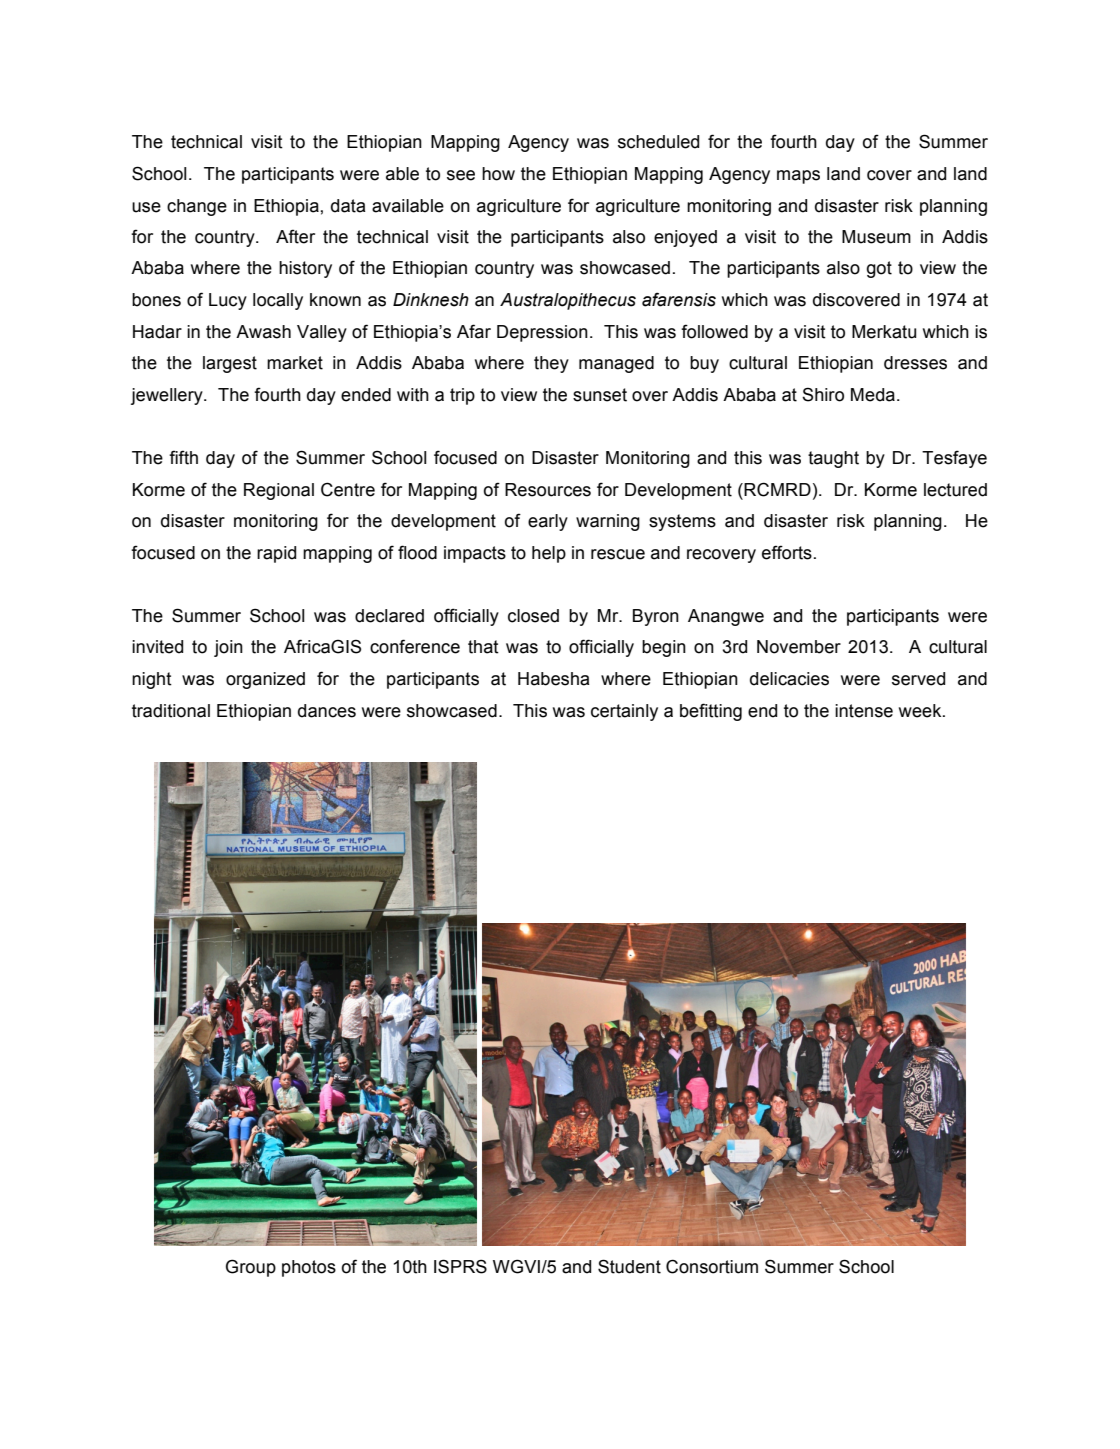 Image resolution: width=1120 pixels, height=1449 pixels. Describe the element at coordinates (787, 552) in the image. I see `efforts` at that location.
